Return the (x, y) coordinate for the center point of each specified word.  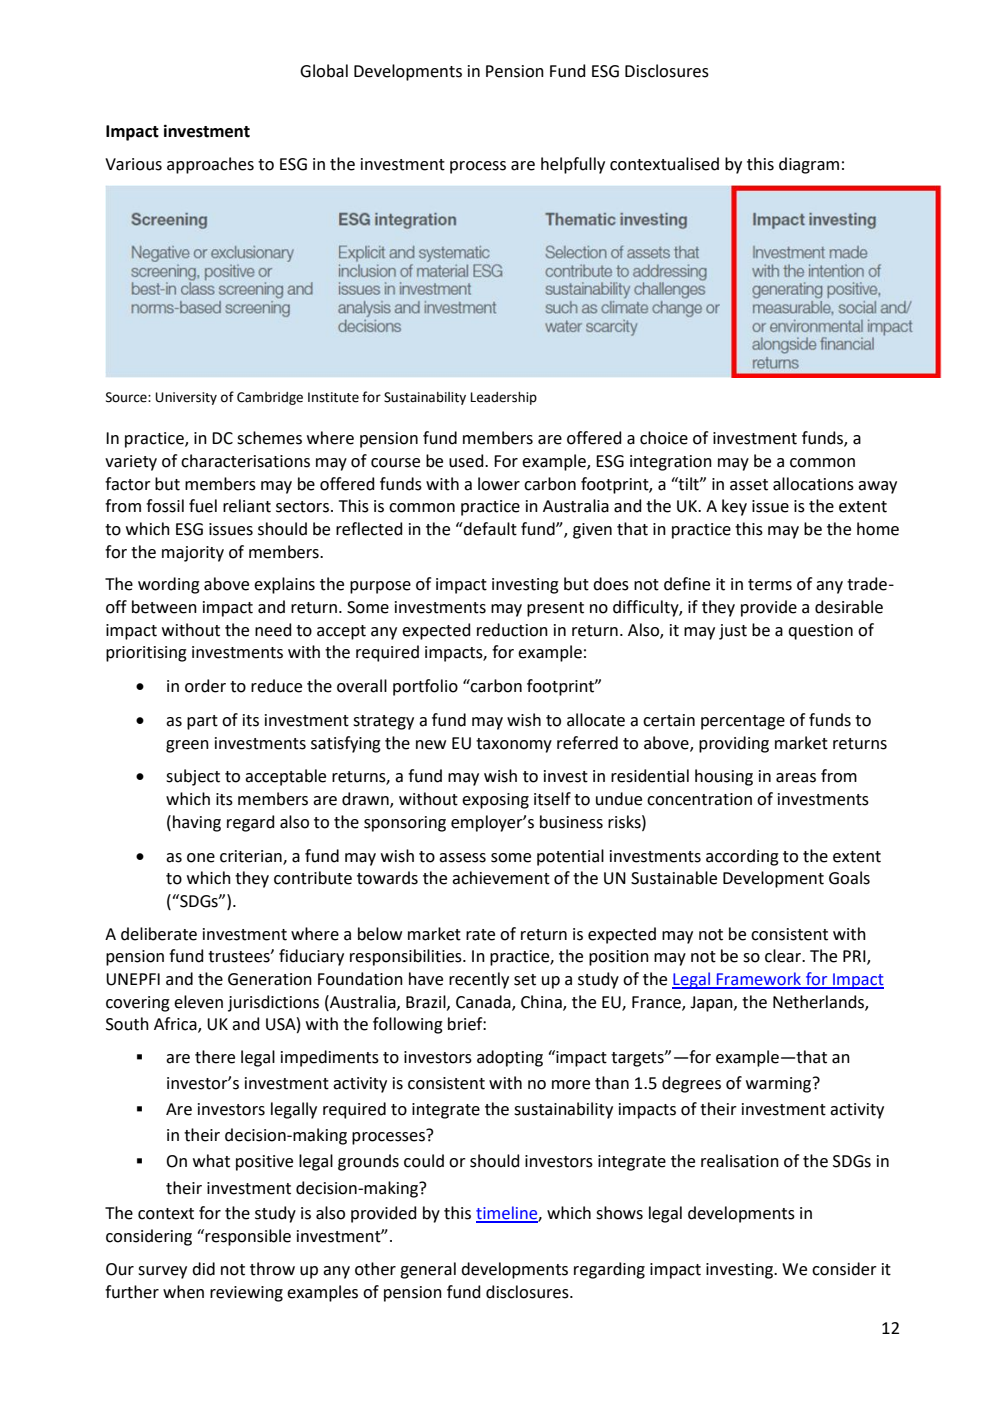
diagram (809, 165)
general (428, 1270)
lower (499, 484)
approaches (210, 165)
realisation (740, 1161)
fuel (203, 506)
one (201, 858)
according (742, 857)
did (203, 1269)
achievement (501, 878)
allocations (813, 484)
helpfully (573, 165)
